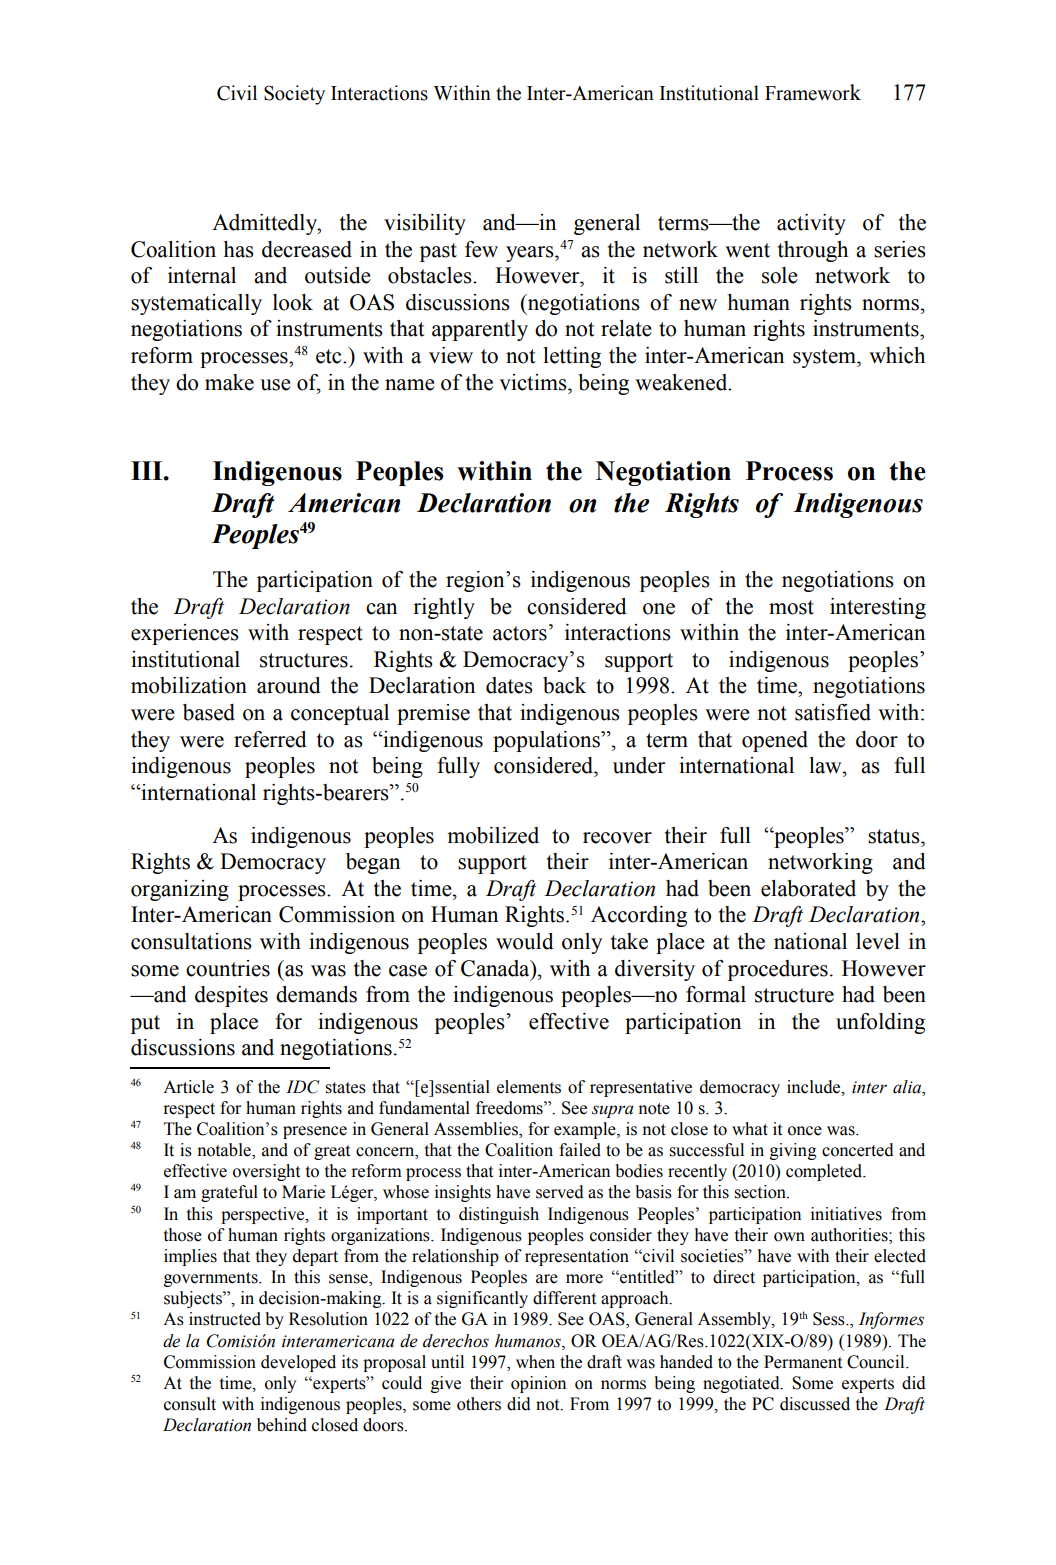  What do you see at coordinates (294, 95) in the image?
I see `Society` at bounding box center [294, 95].
